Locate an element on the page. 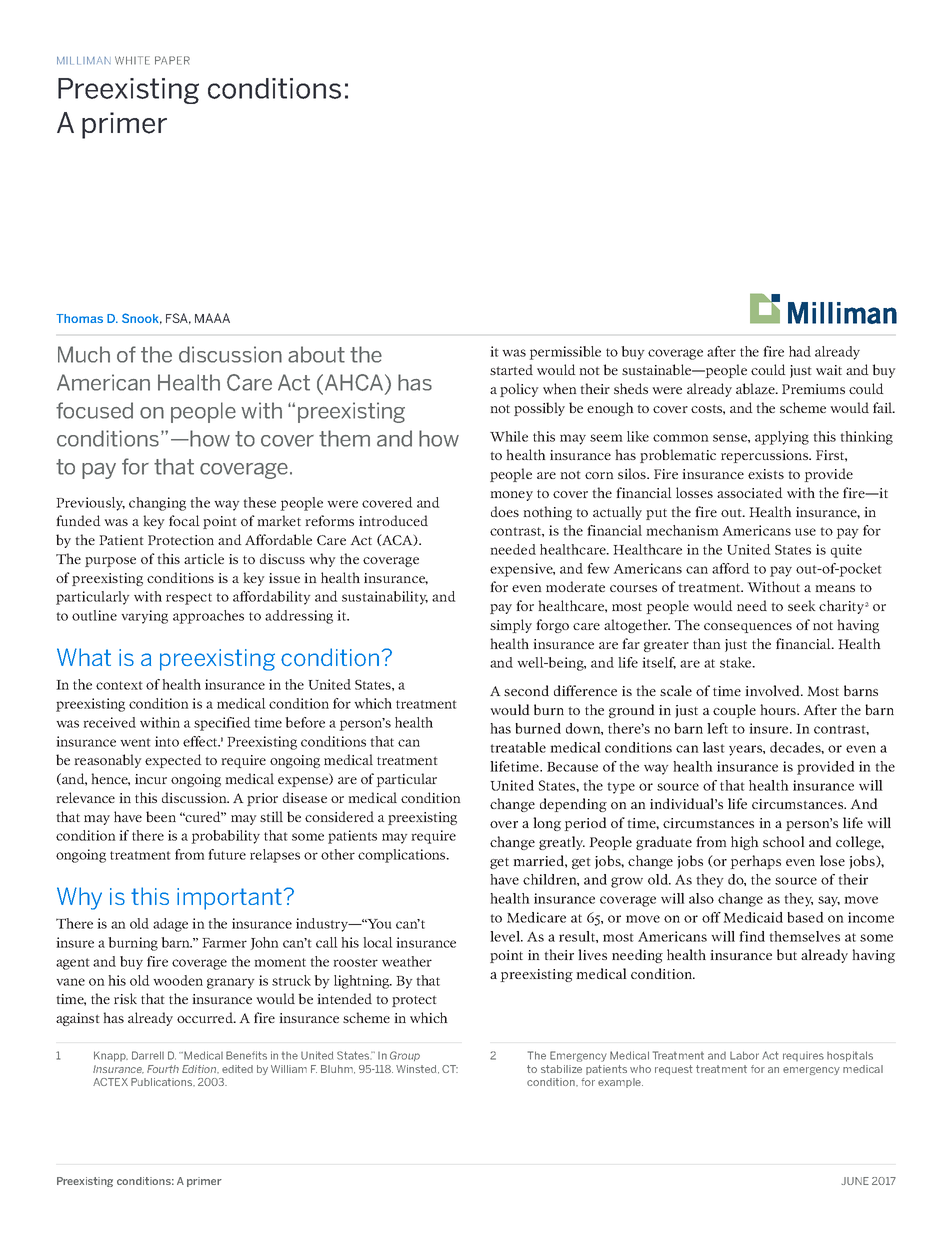 The image size is (952, 1233). Snook is located at coordinates (142, 318).
